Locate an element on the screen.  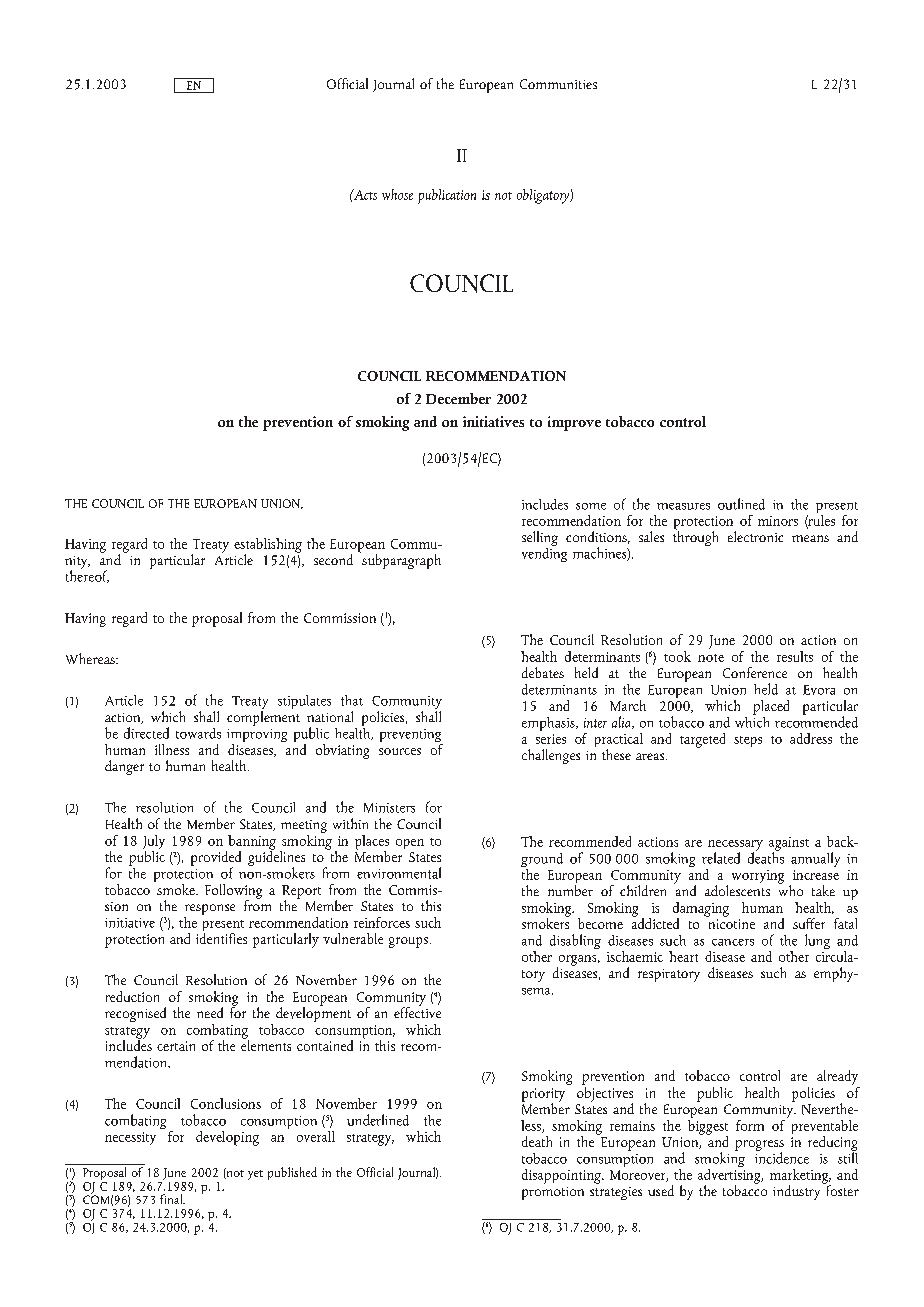
open is located at coordinates (410, 844).
